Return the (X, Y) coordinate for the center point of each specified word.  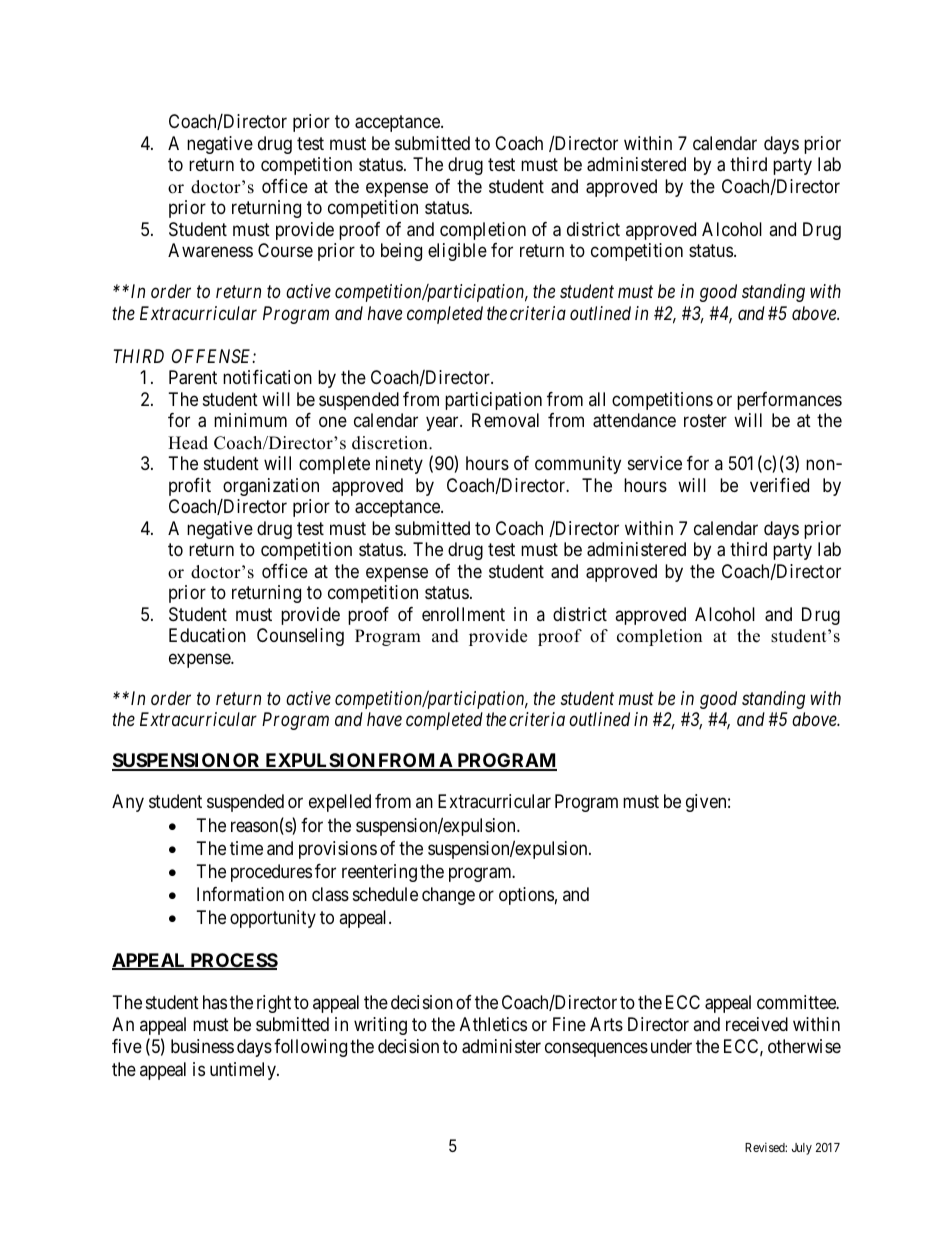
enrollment (463, 614)
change (448, 896)
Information (240, 894)
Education (207, 635)
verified (779, 485)
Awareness (210, 250)
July (802, 1149)
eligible (457, 252)
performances (789, 401)
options (526, 896)
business (202, 1046)
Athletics (493, 1024)
